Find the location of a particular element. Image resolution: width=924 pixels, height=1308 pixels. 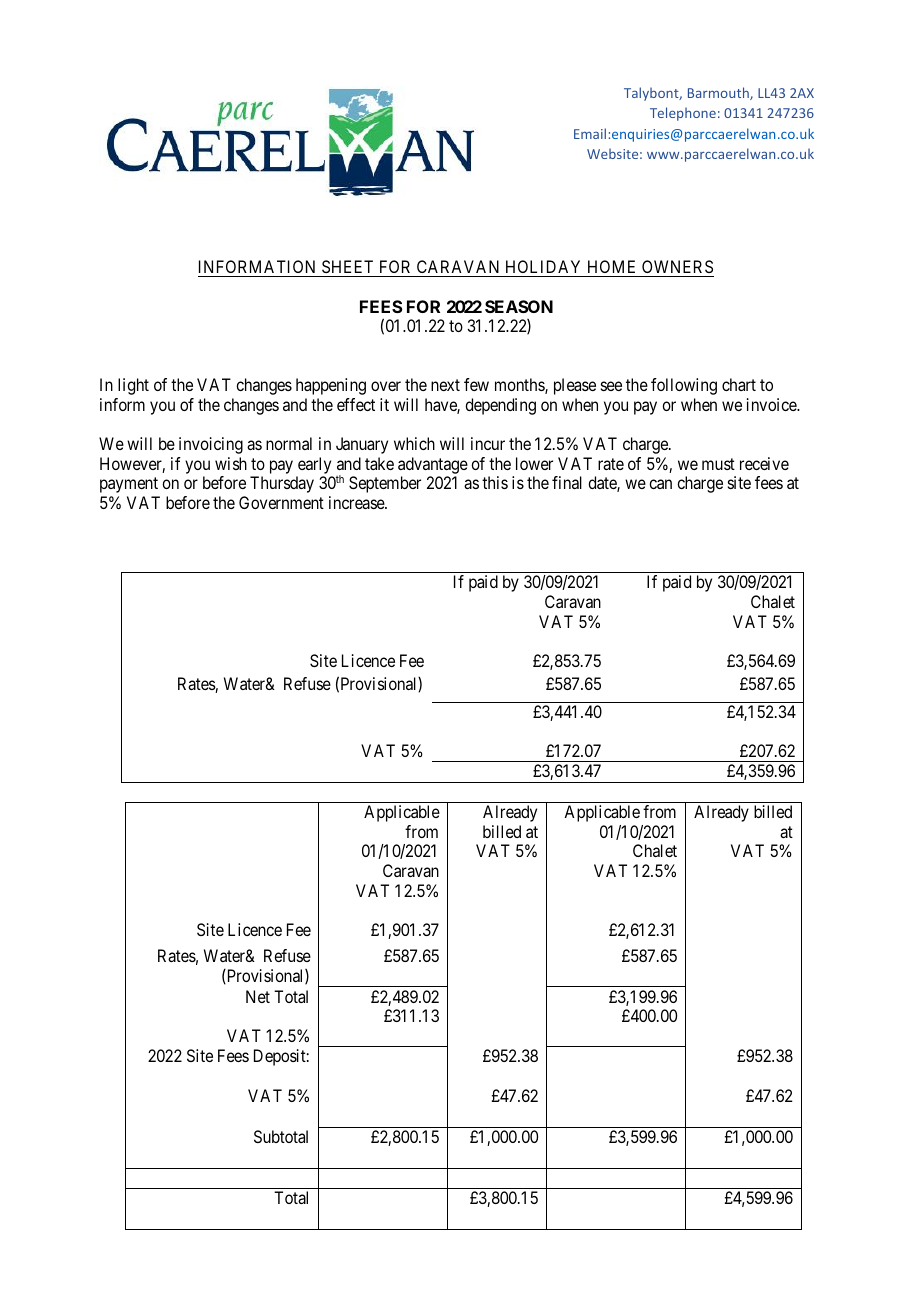

HOLIDAY is located at coordinates (543, 266).
